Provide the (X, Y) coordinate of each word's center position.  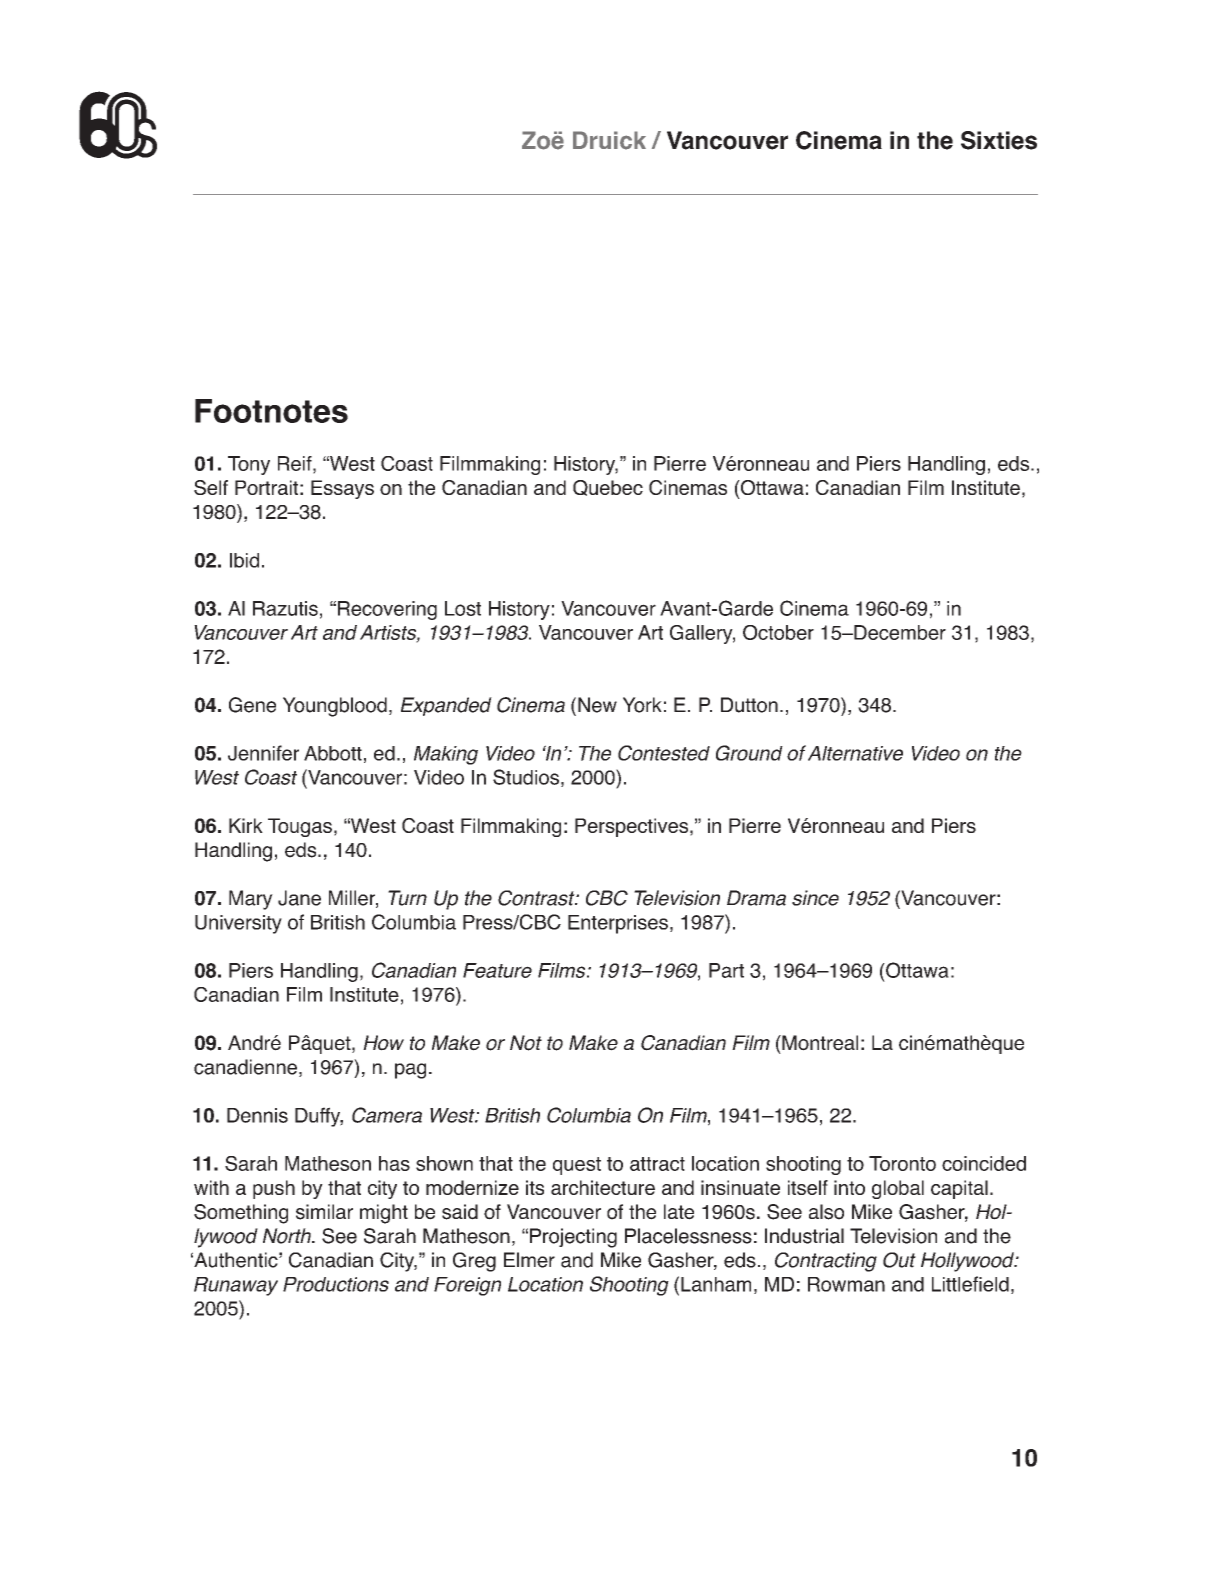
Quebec (608, 488)
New (597, 705)
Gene (252, 705)
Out (899, 1260)
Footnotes (271, 411)
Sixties (999, 140)
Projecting (573, 1238)
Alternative (855, 753)
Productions (336, 1284)
